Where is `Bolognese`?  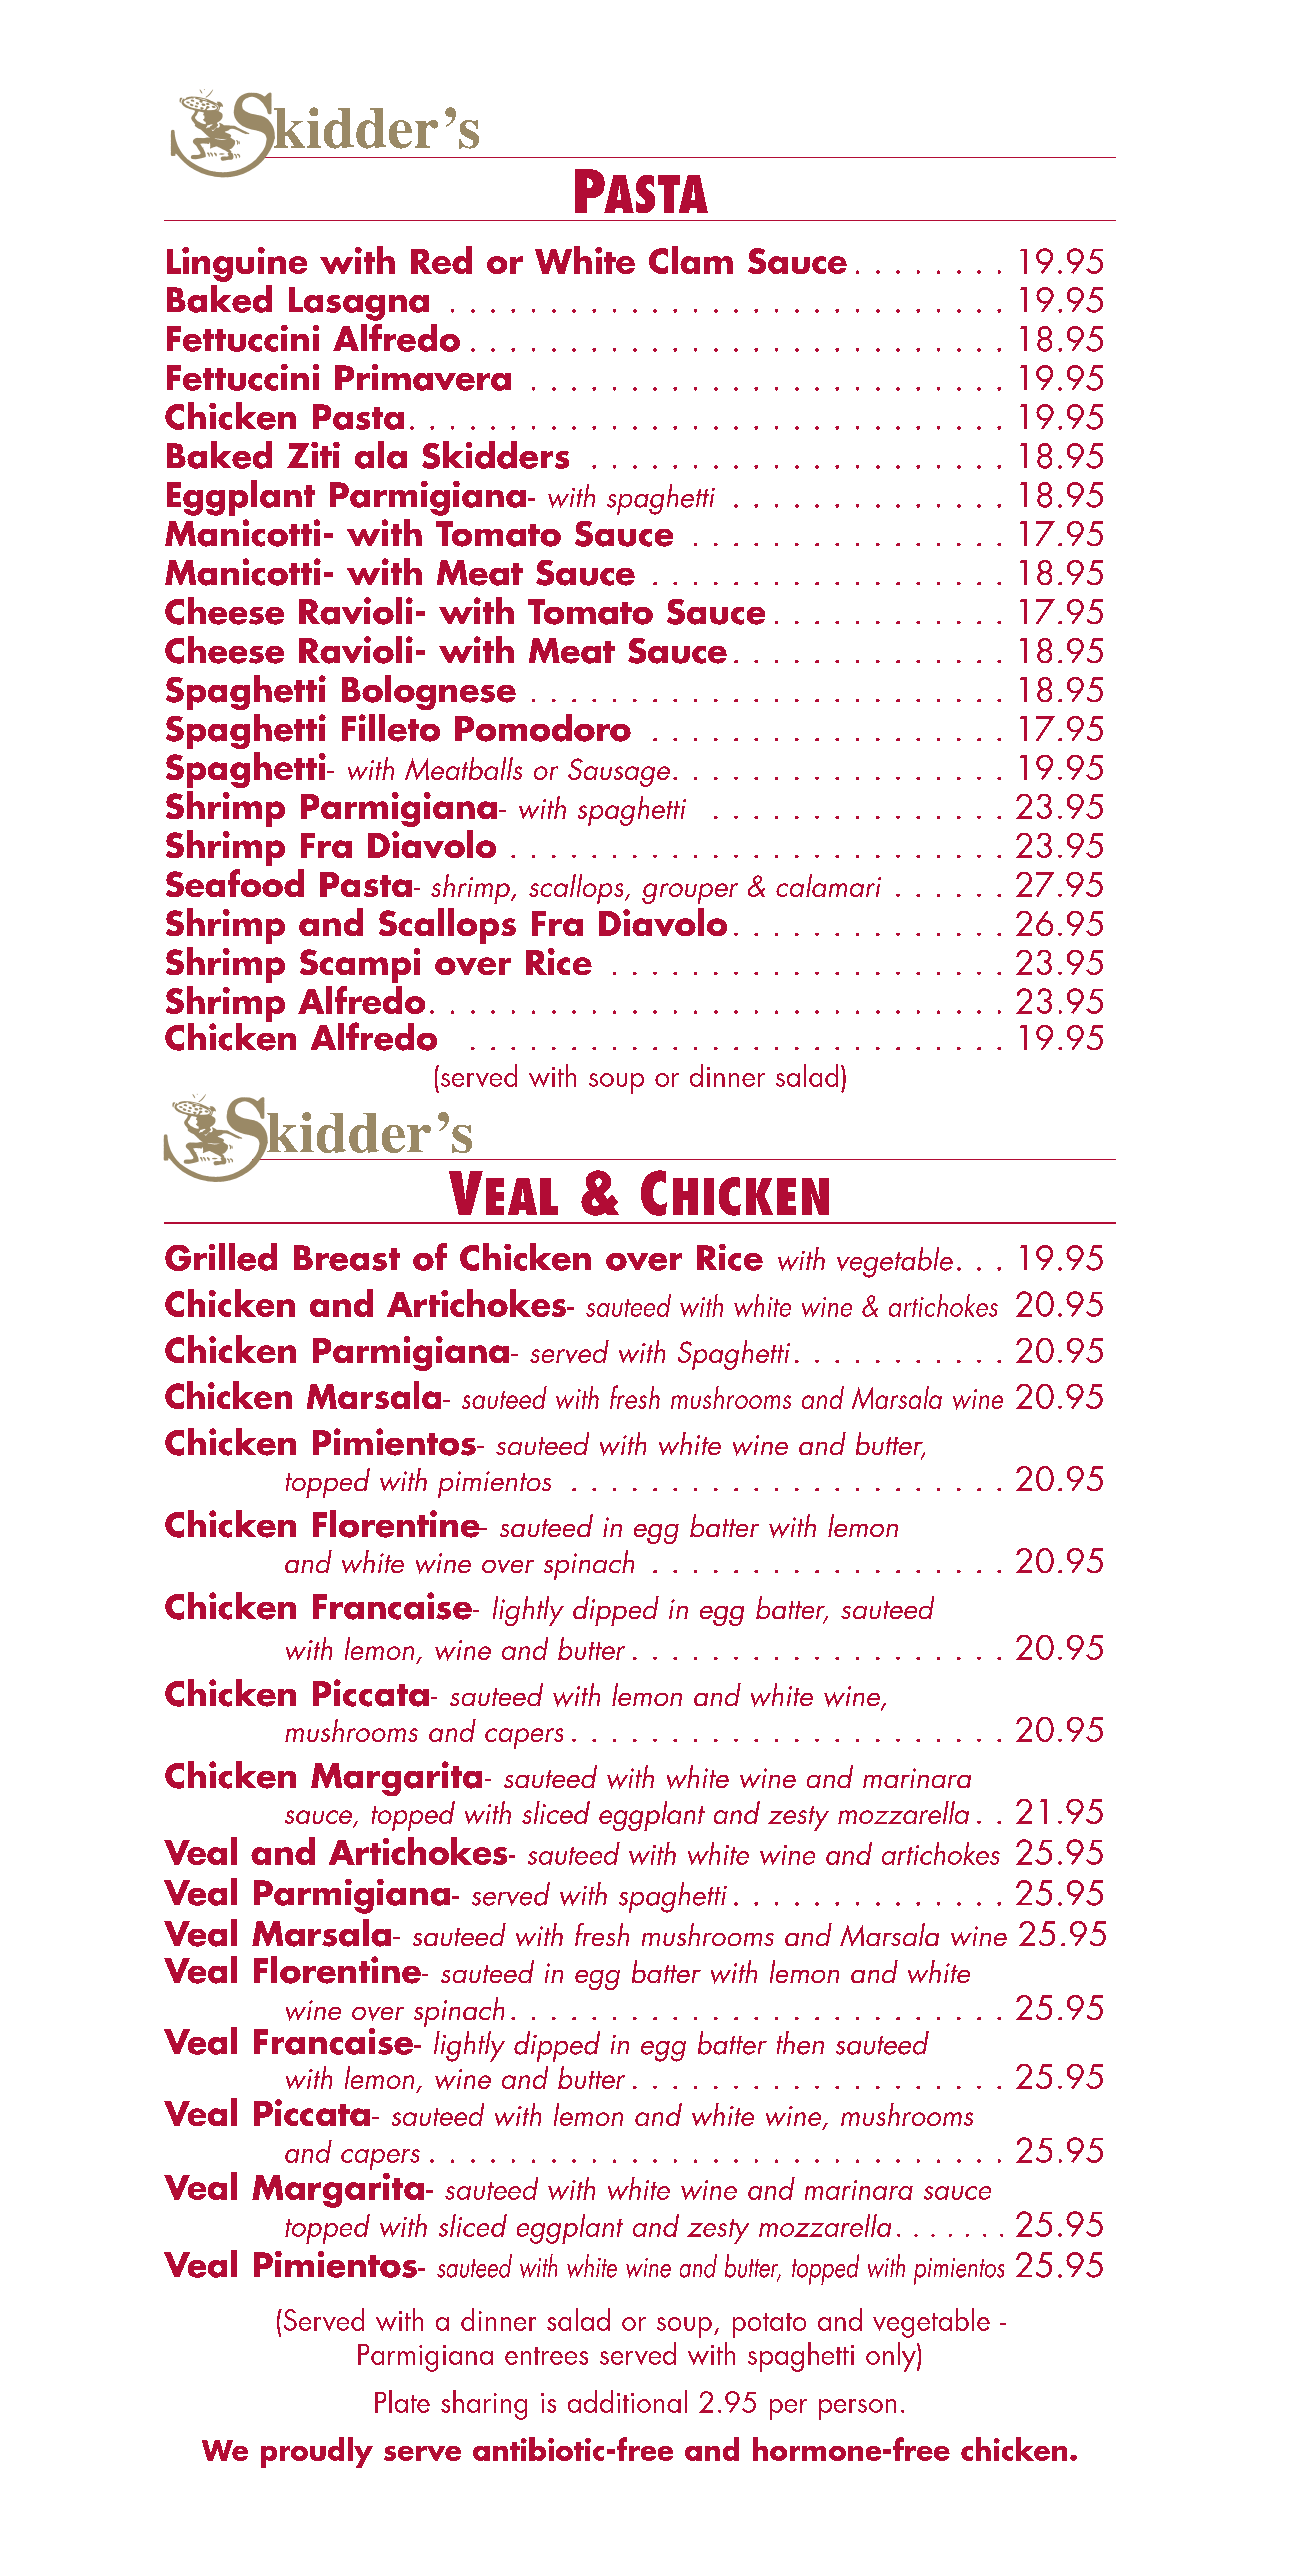 Bolognese is located at coordinates (429, 692).
